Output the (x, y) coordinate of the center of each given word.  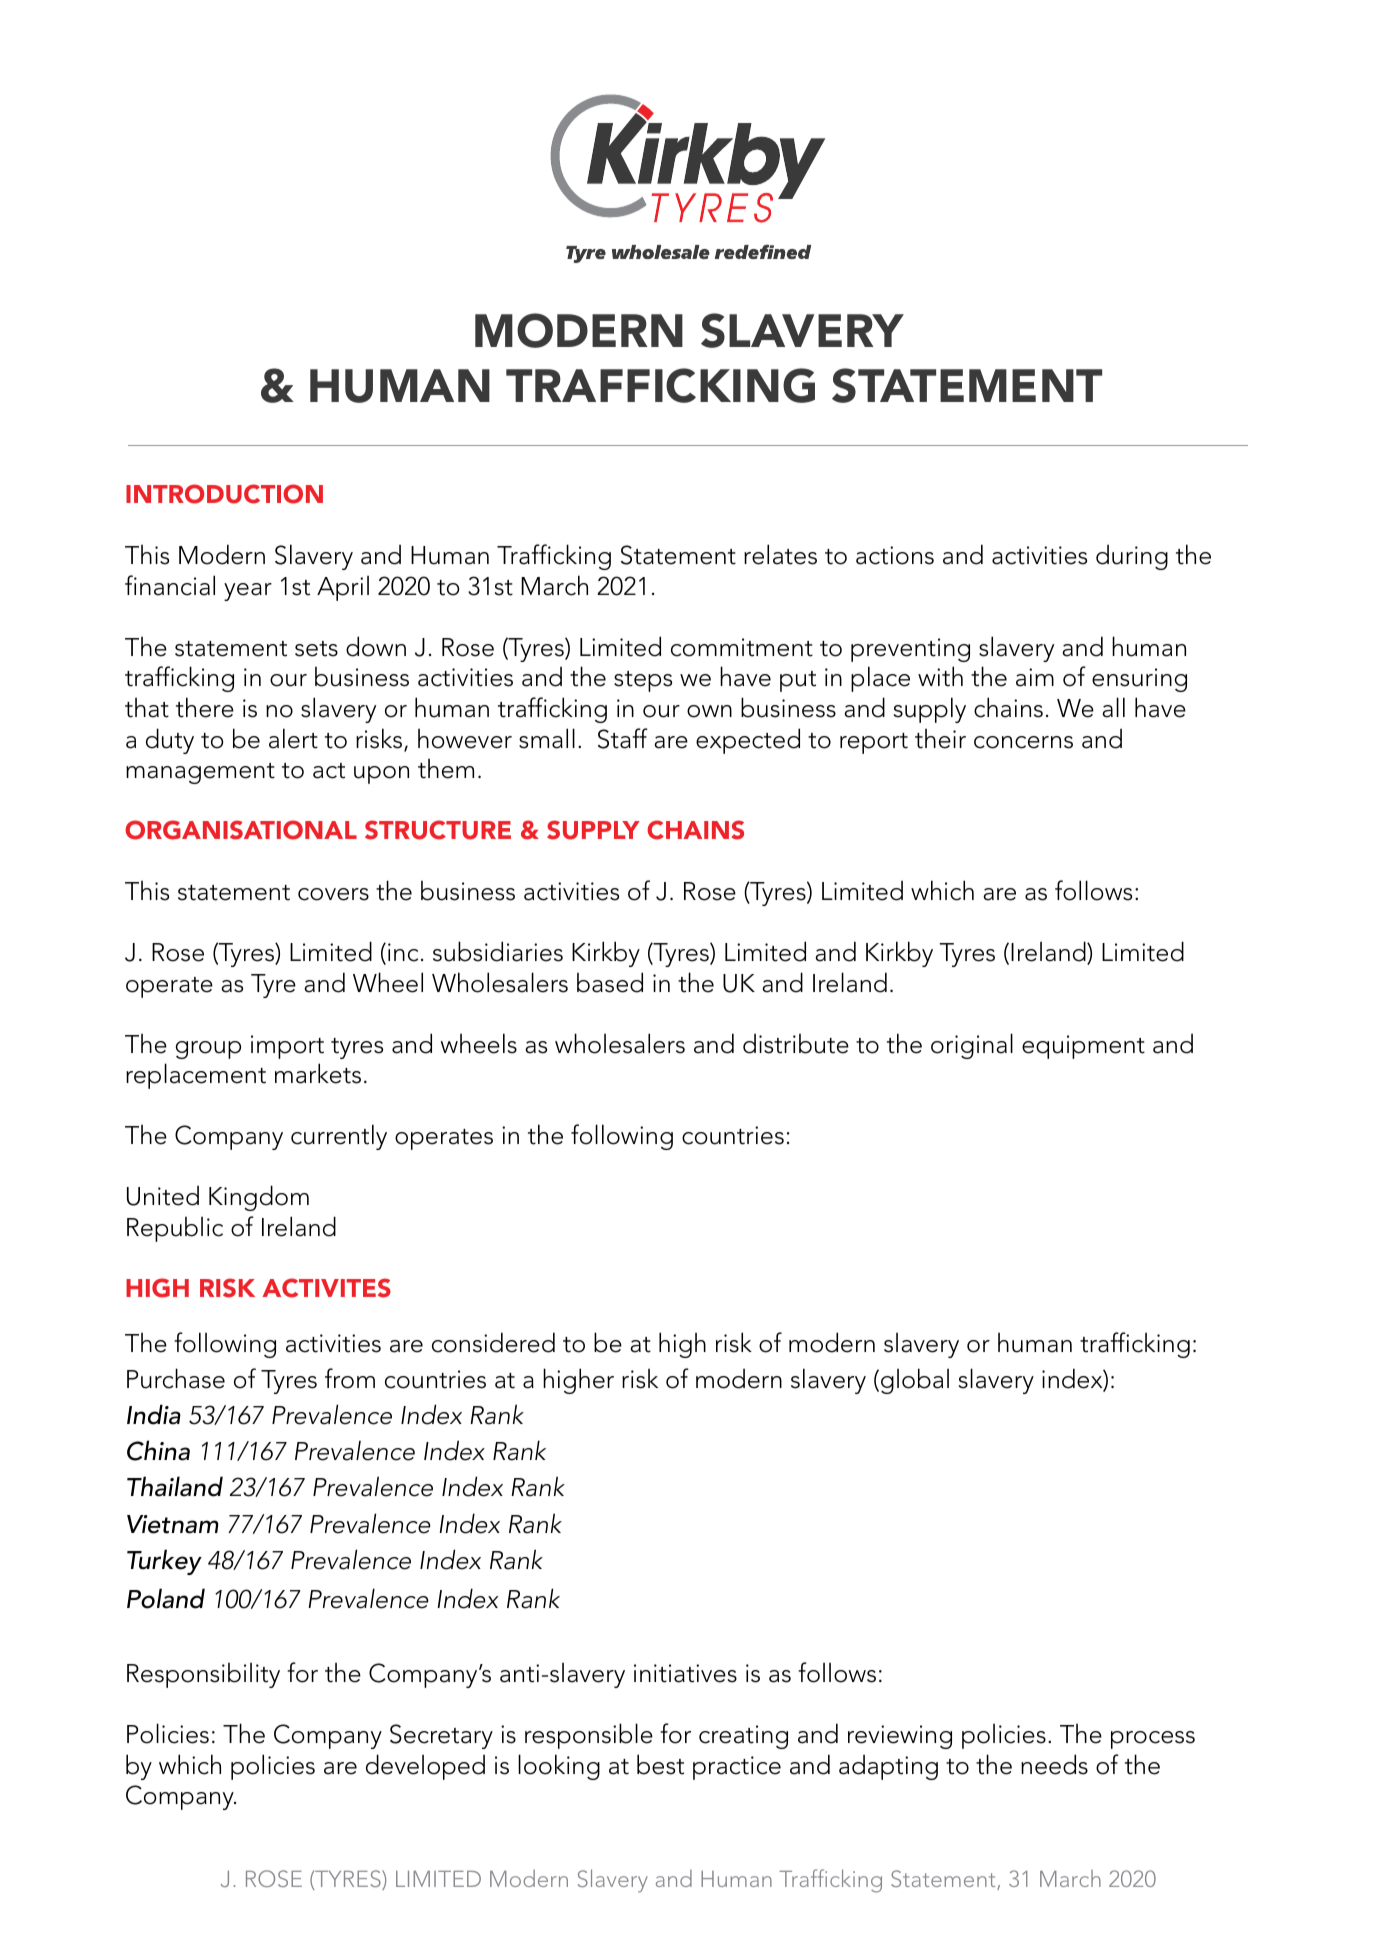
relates (780, 554)
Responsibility (203, 1675)
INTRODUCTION (224, 494)
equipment (1083, 1047)
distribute (796, 1043)
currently (339, 1137)
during (1132, 557)
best (660, 1764)
